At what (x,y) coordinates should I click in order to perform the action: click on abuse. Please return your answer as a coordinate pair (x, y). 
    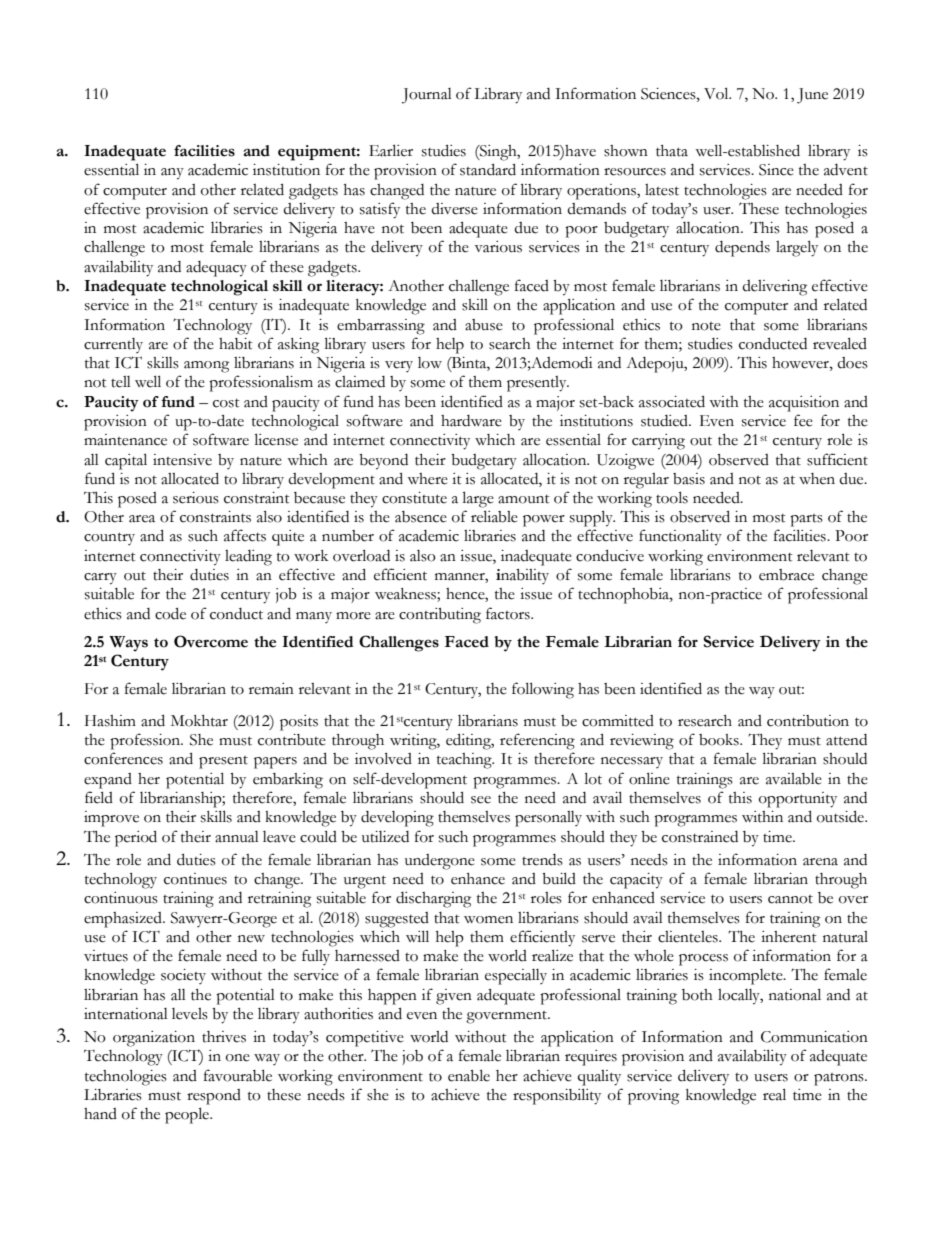
    Looking at the image, I should click on (484, 325).
